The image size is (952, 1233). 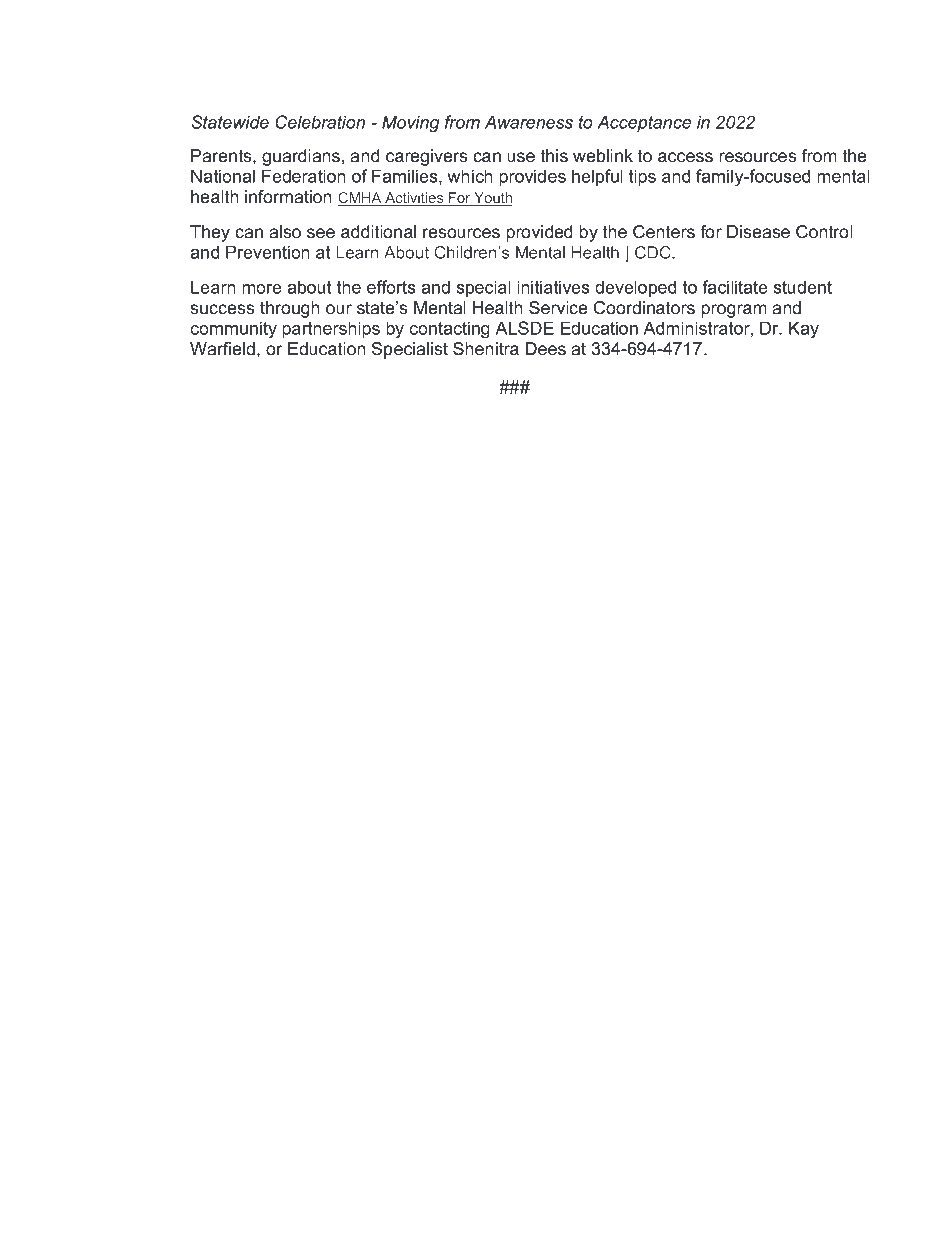 I want to click on Disease, so click(x=758, y=232).
